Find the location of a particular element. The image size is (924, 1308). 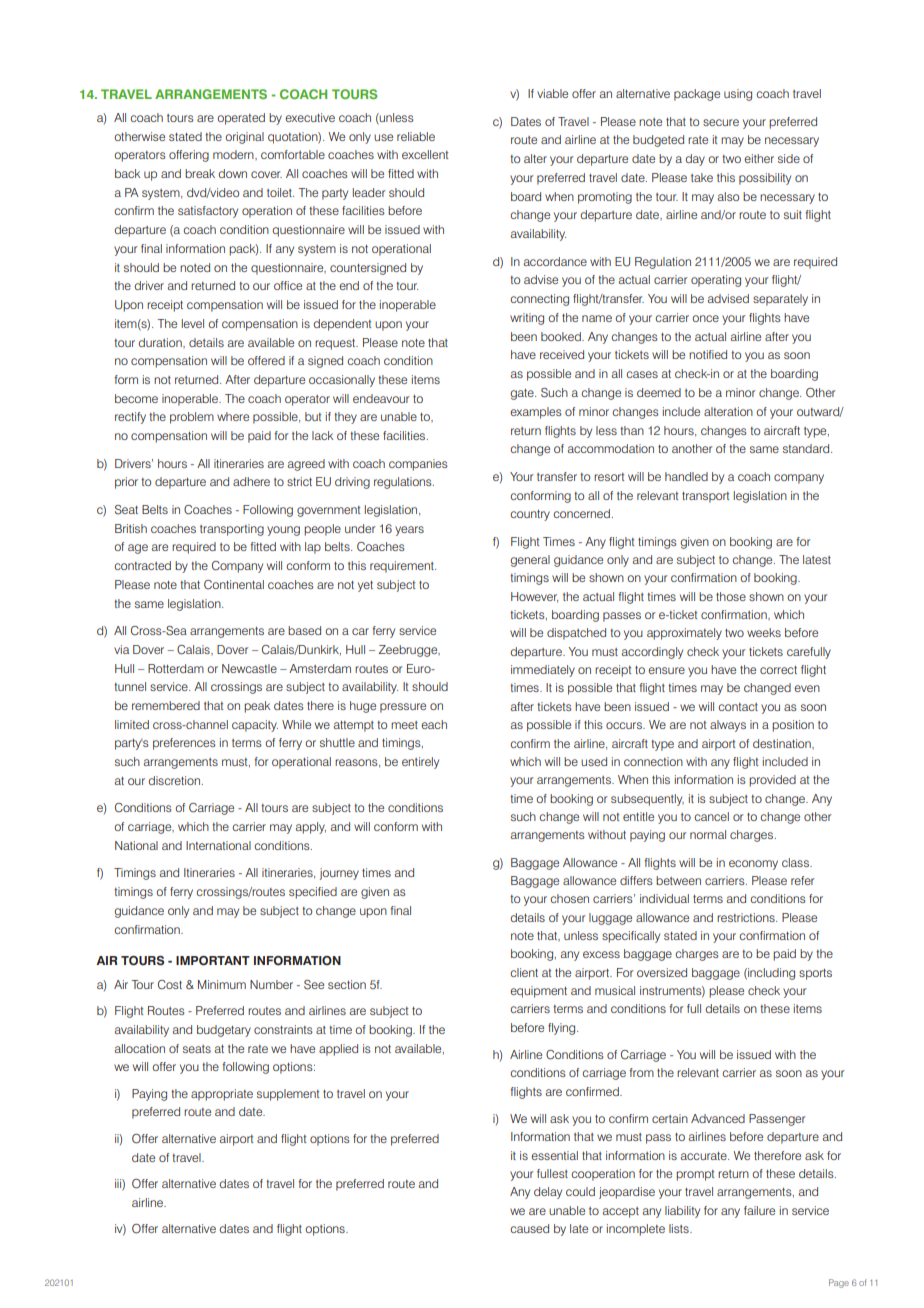

handled is located at coordinates (686, 476).
